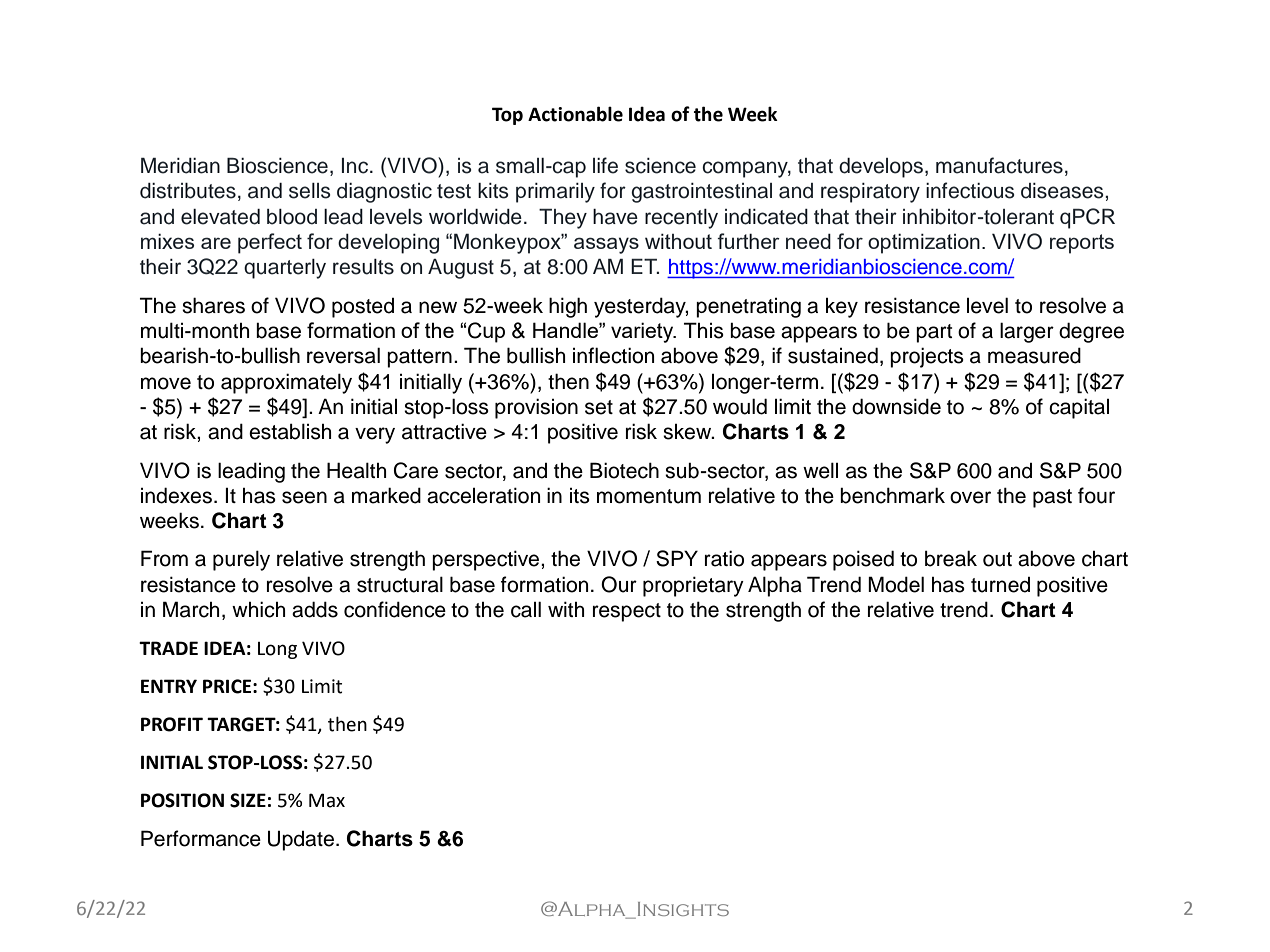  What do you see at coordinates (575, 114) in the image?
I see `Actionable` at bounding box center [575, 114].
